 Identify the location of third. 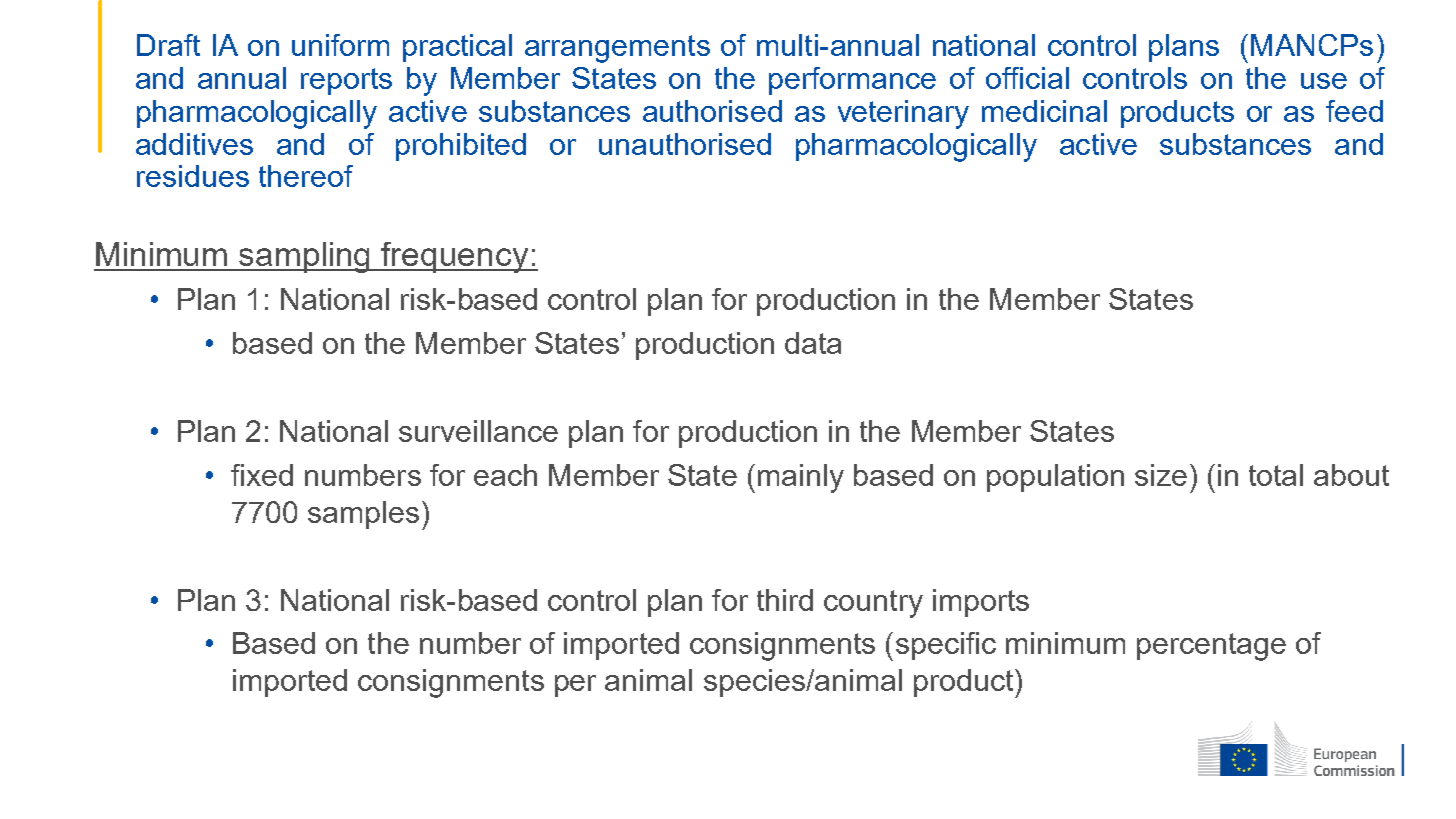
(785, 600).
